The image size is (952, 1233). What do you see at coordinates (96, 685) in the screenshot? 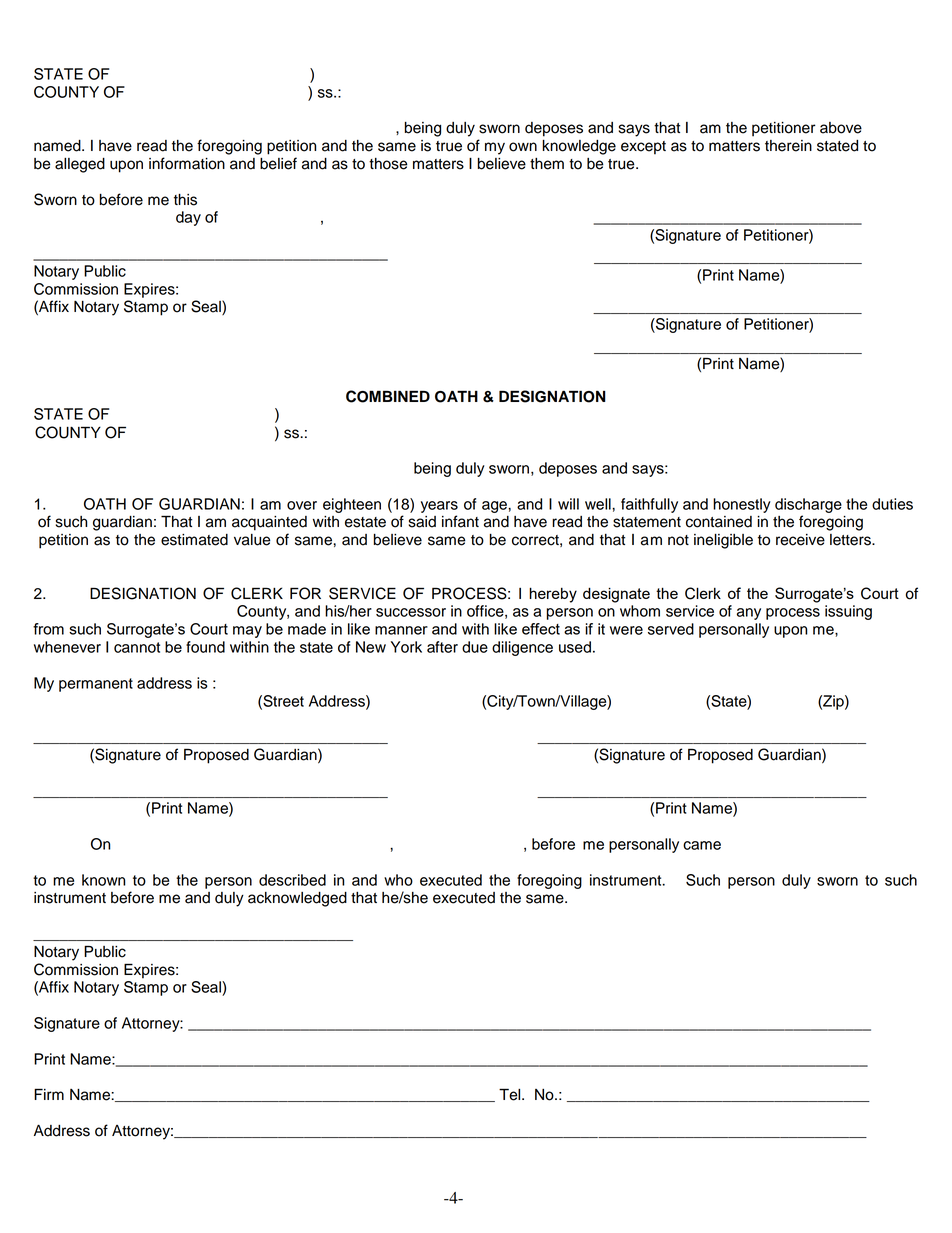
I see `permanent` at bounding box center [96, 685].
